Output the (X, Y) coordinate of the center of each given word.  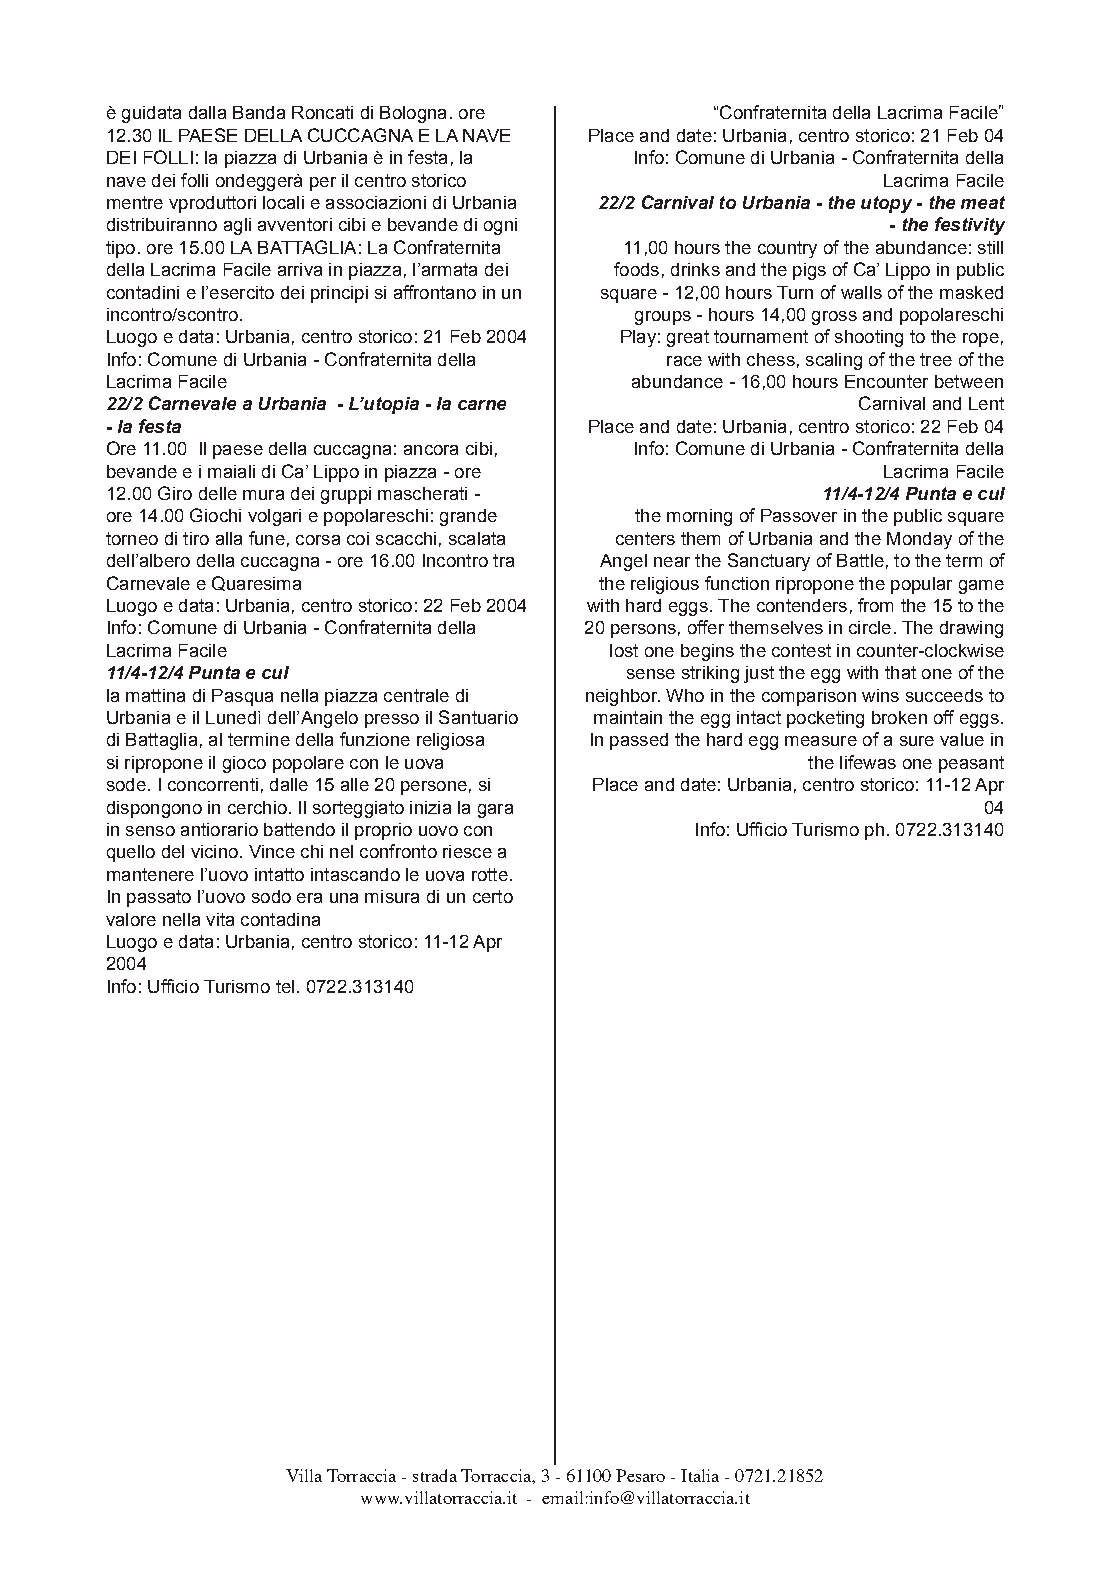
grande (468, 517)
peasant (971, 764)
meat (983, 202)
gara (495, 811)
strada (435, 1475)
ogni (500, 226)
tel (285, 986)
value (962, 739)
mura (263, 495)
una (344, 898)
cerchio (257, 807)
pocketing (825, 719)
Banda (259, 112)
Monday (919, 540)
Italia (700, 1475)
